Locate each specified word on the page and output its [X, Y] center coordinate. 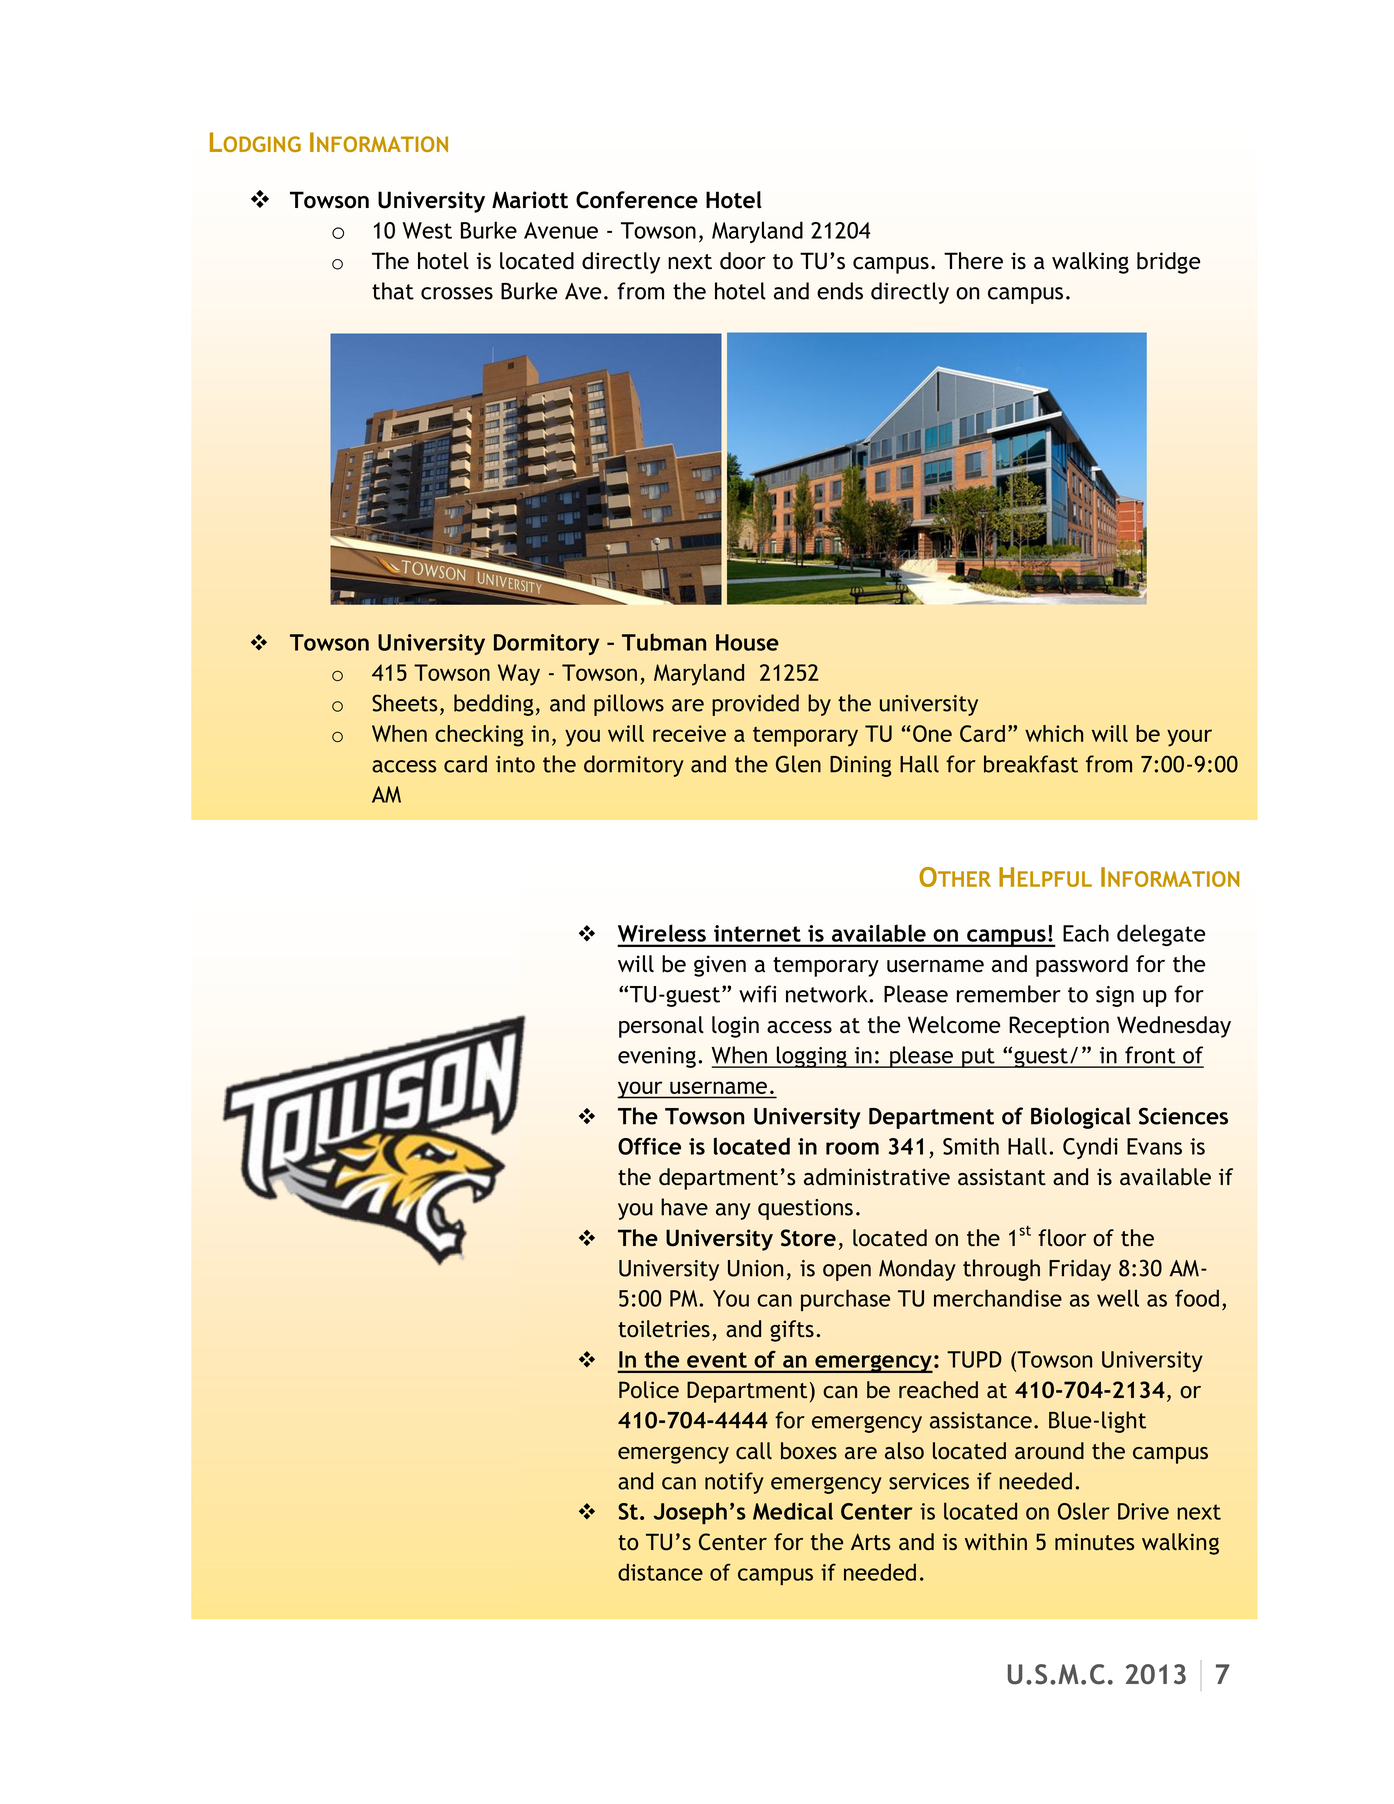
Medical [793, 1511]
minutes [1094, 1541]
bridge [1168, 263]
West [427, 230]
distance [660, 1572]
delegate [1161, 935]
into [515, 764]
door [743, 261]
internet [757, 933]
